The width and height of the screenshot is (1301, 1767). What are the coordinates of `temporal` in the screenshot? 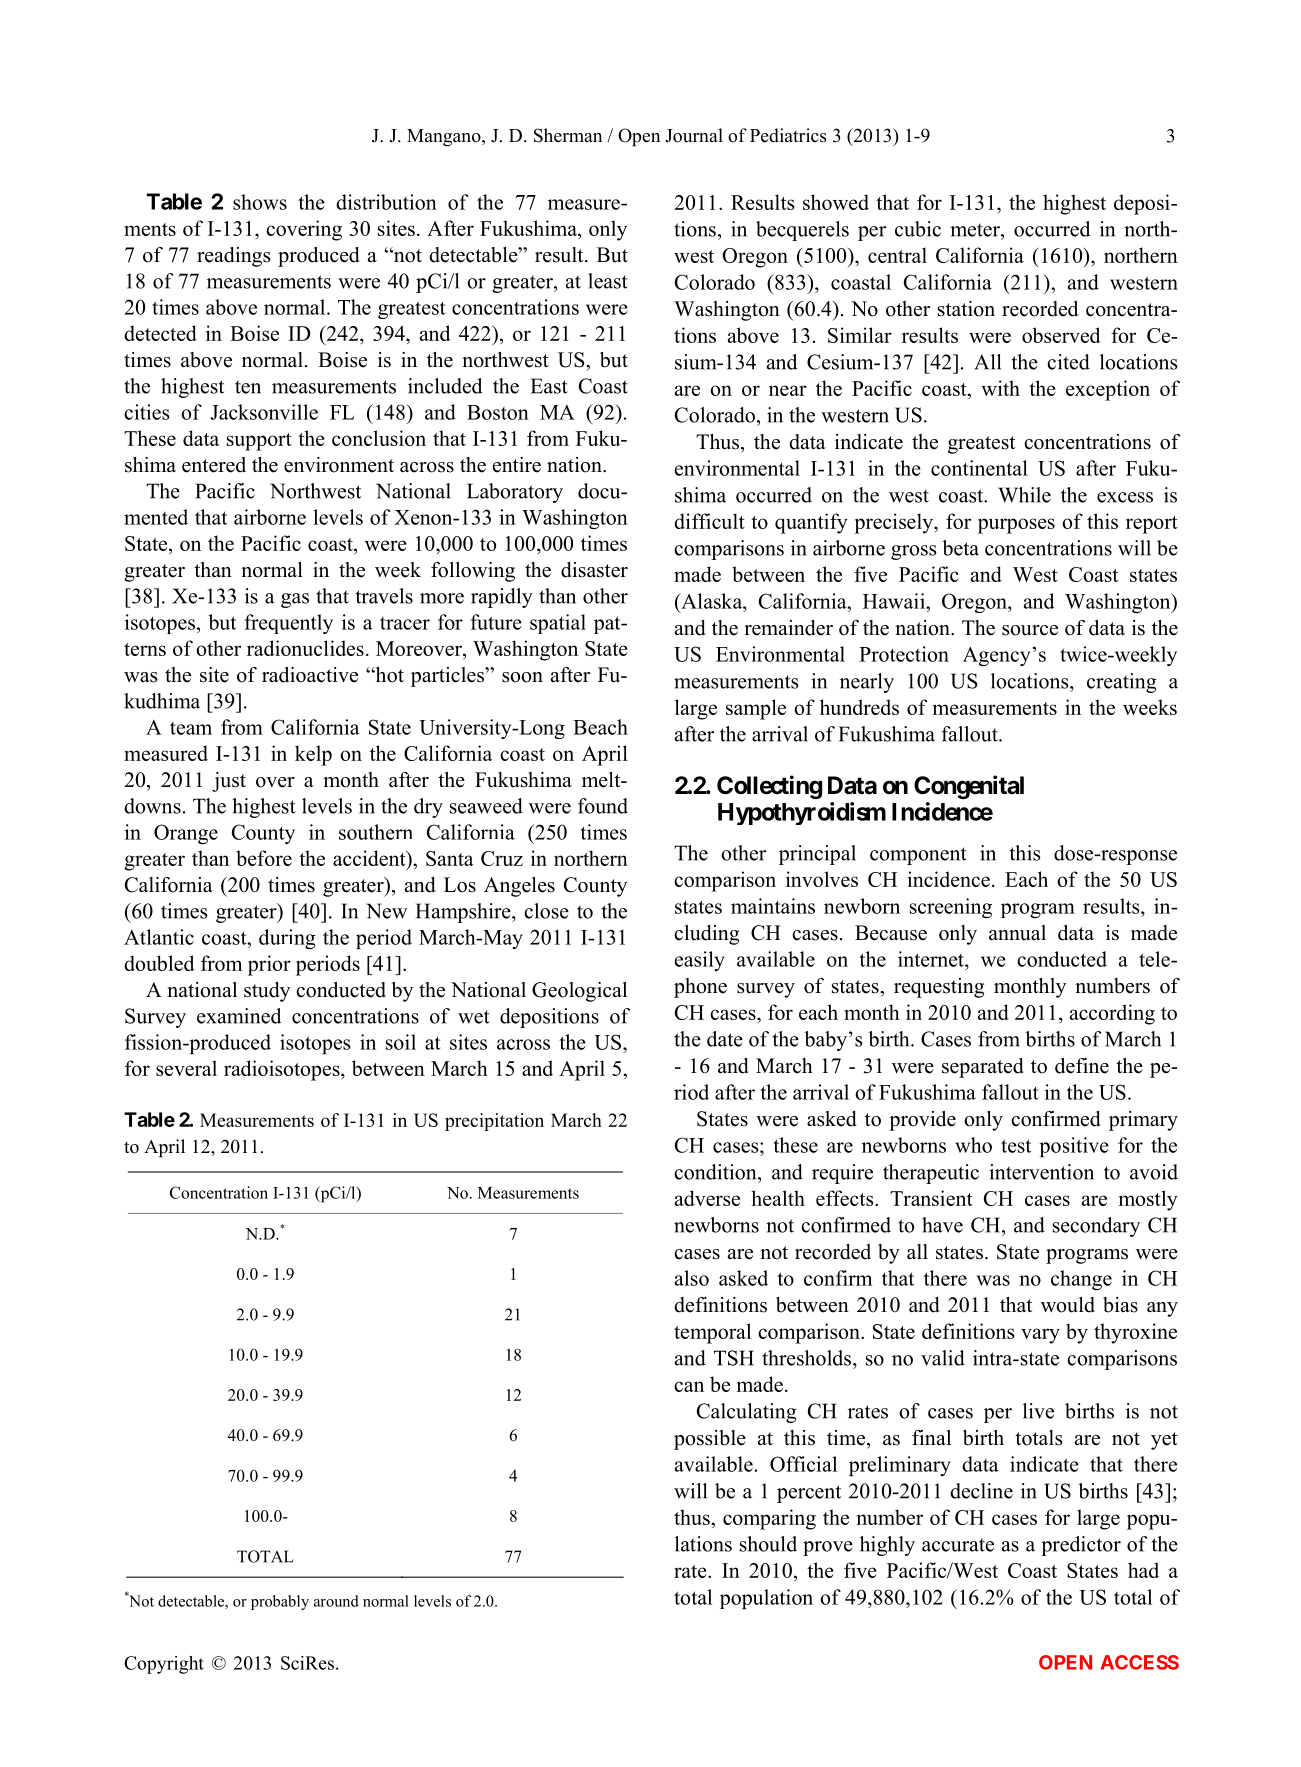 It's located at (712, 1333).
